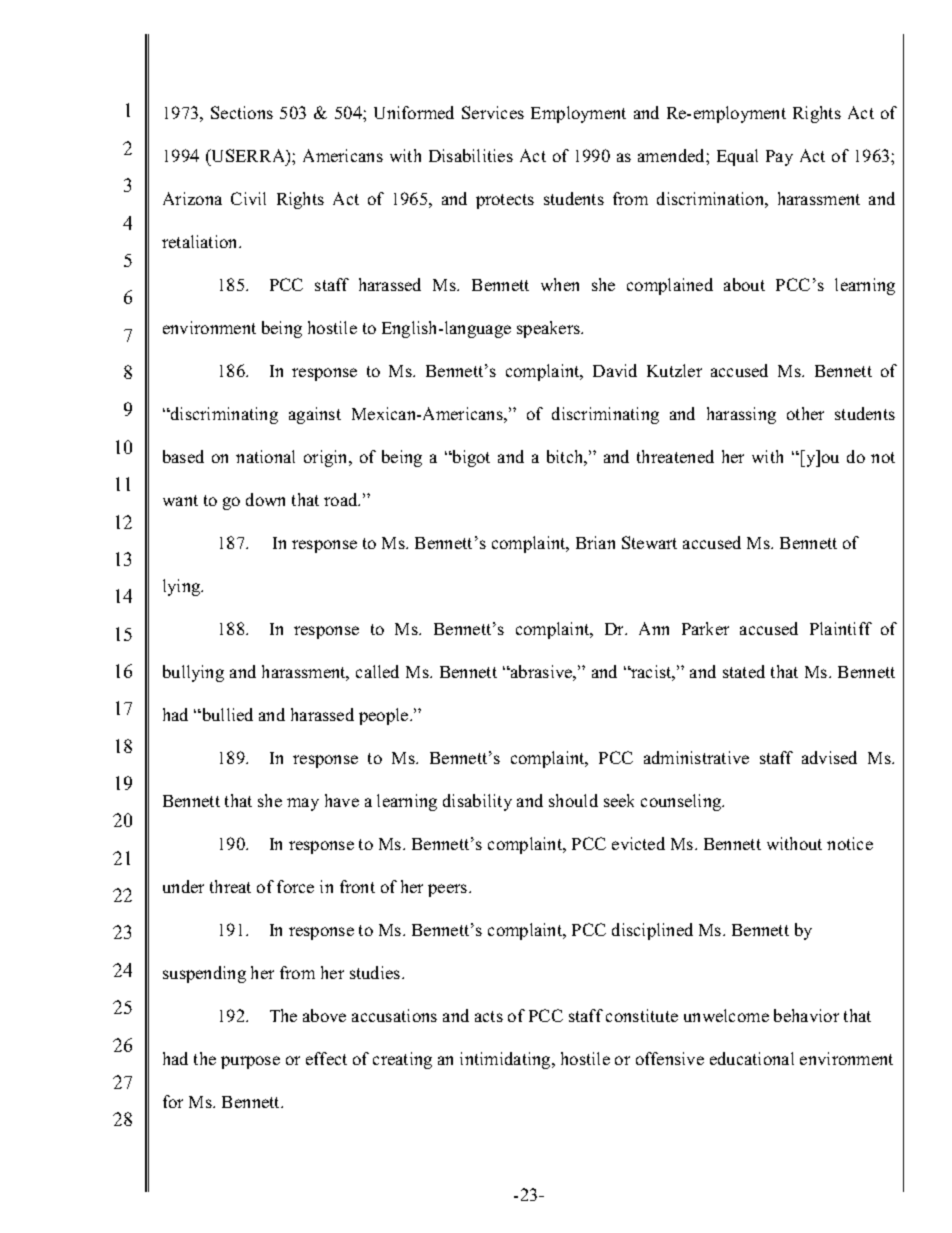 The image size is (952, 1233). Describe the element at coordinates (493, 112) in the image. I see `Services` at that location.
